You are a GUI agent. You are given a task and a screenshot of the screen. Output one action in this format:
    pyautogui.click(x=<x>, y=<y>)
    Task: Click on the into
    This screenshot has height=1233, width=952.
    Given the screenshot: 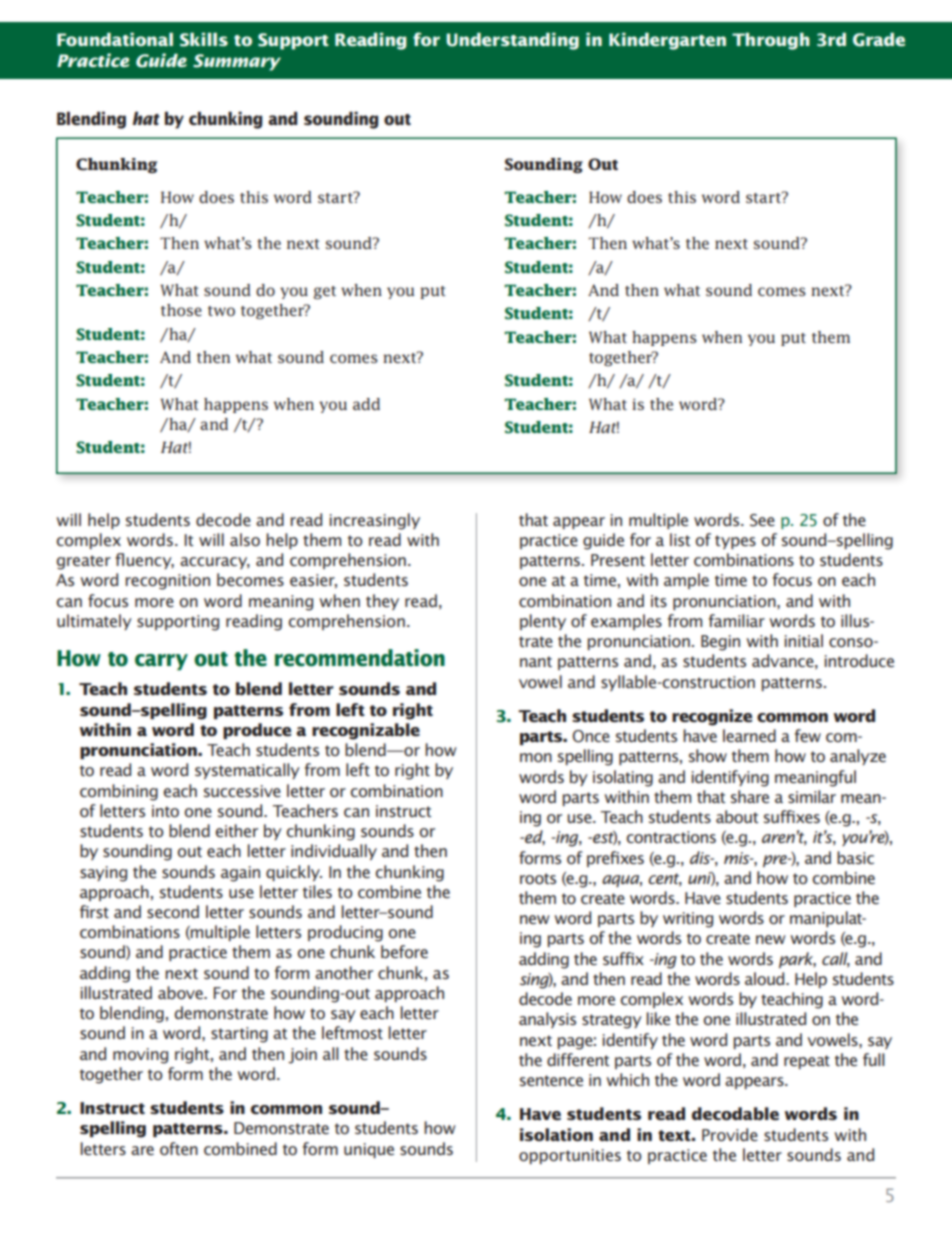 What is the action you would take?
    pyautogui.click(x=165, y=811)
